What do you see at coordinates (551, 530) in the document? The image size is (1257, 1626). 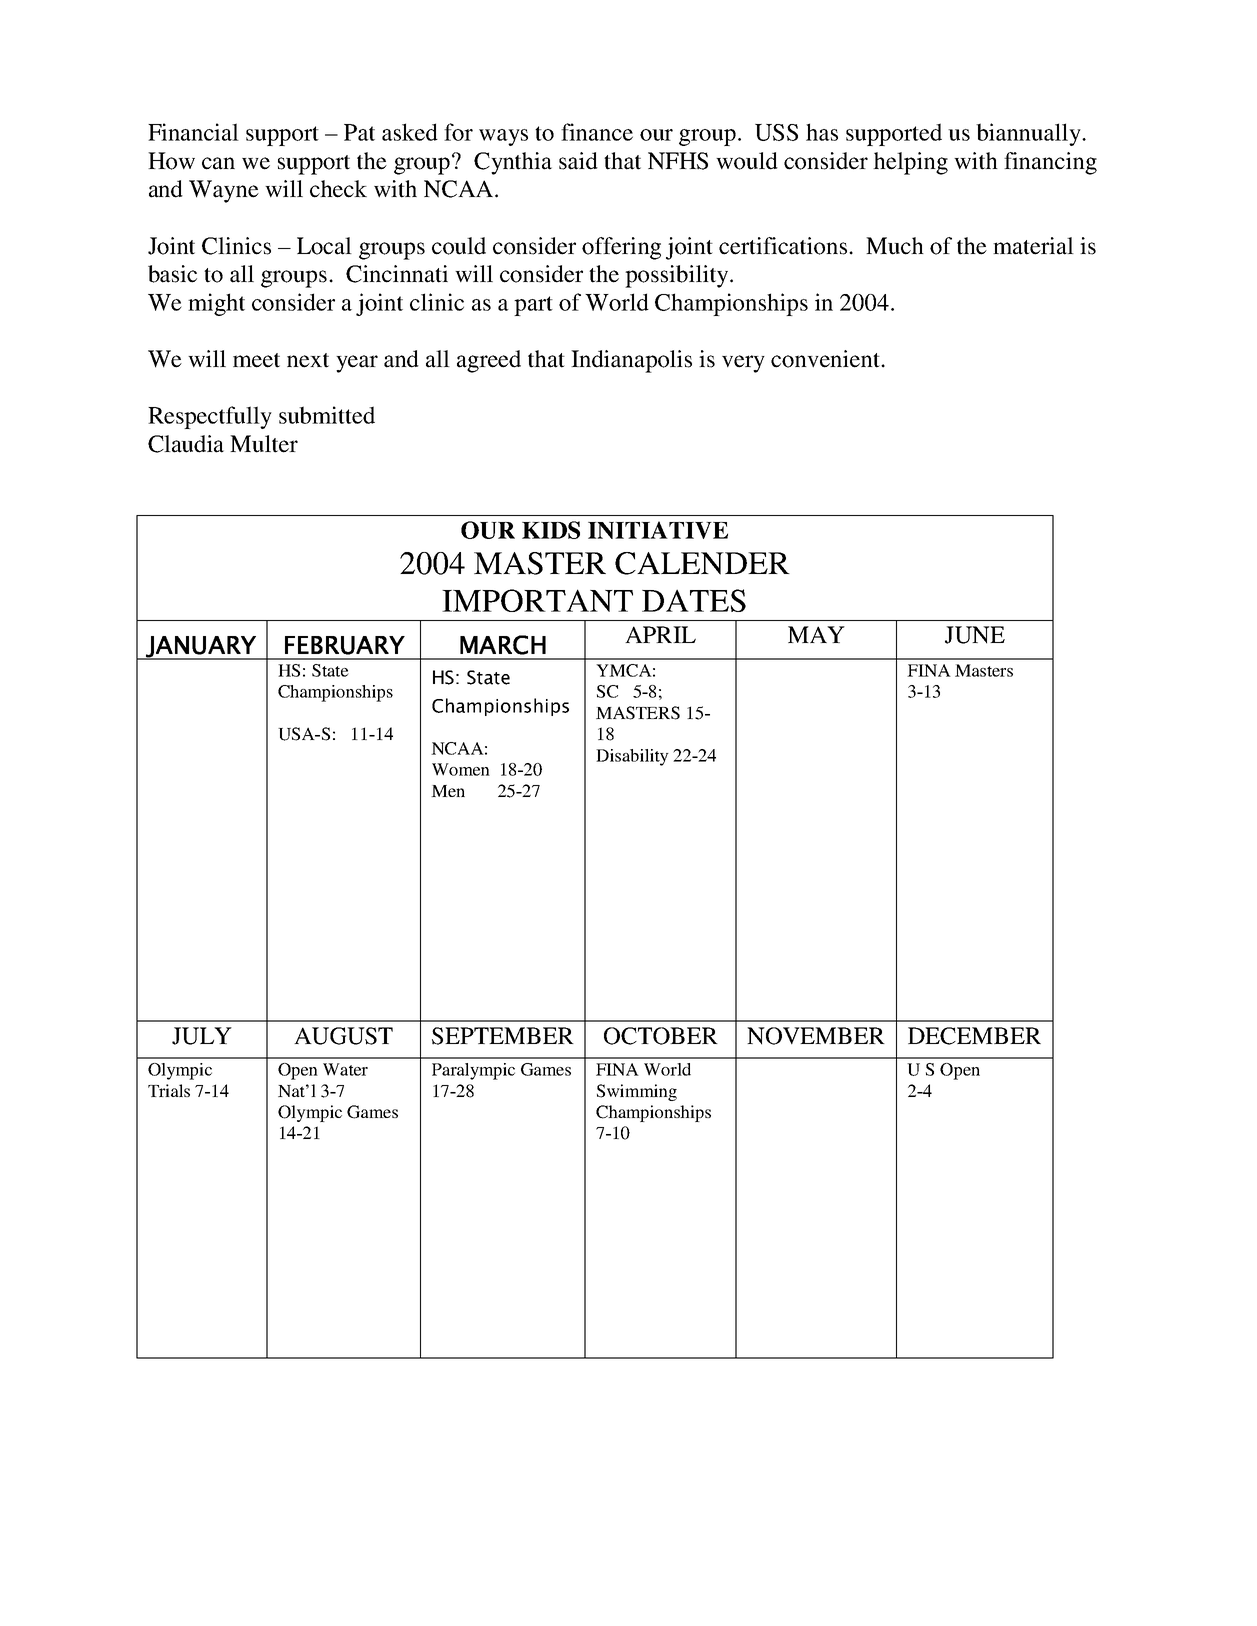 I see `KIDS` at bounding box center [551, 530].
